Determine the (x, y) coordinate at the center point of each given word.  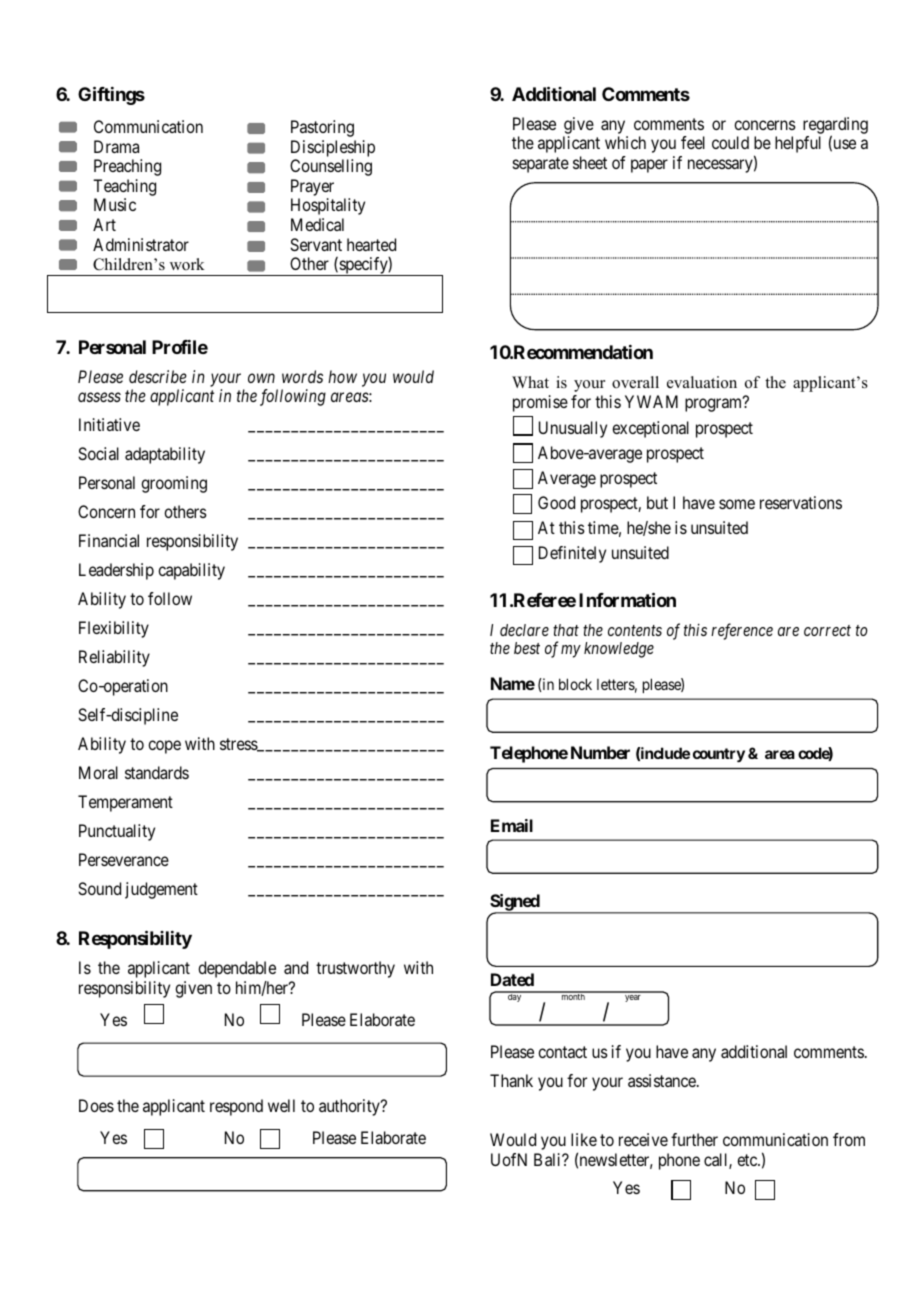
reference (742, 631)
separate (541, 165)
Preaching (127, 167)
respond (236, 1107)
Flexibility (114, 629)
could (730, 142)
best (527, 648)
